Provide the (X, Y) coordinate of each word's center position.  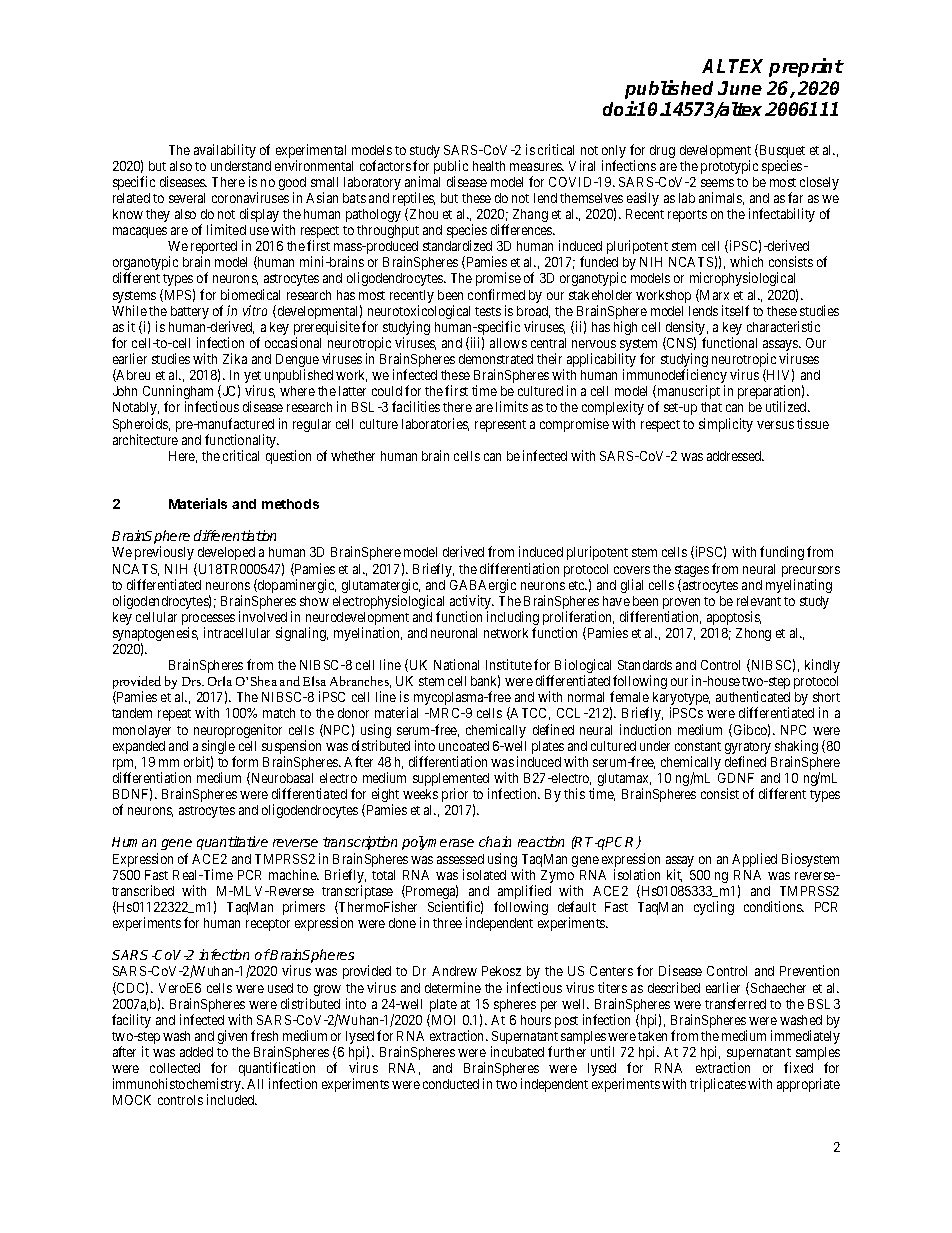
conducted (451, 1084)
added (196, 1052)
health (489, 166)
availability (225, 151)
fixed (798, 1067)
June (740, 88)
